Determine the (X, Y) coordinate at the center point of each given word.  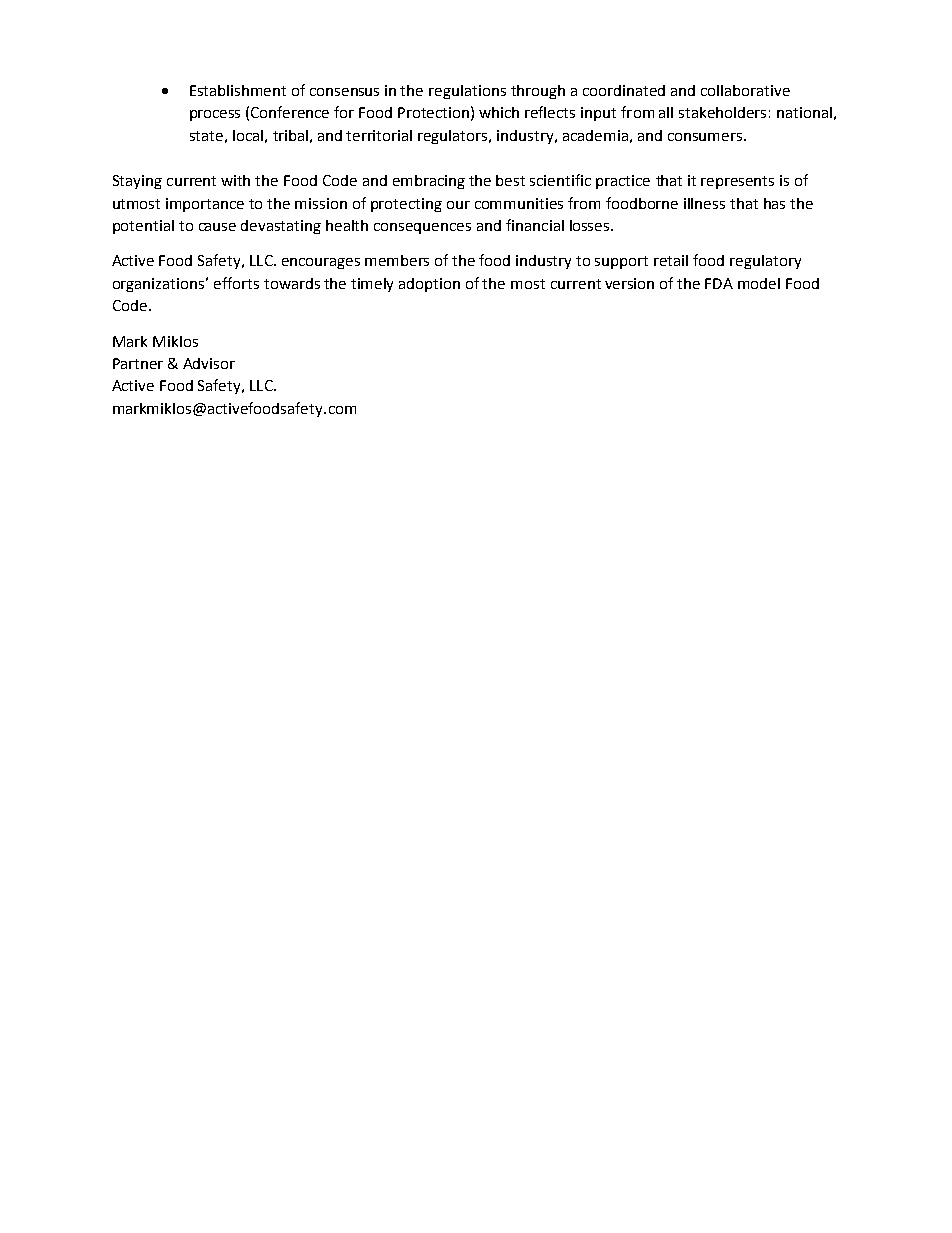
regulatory (765, 262)
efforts (236, 283)
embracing (429, 182)
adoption (429, 285)
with (235, 180)
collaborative (745, 90)
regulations (467, 92)
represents (737, 182)
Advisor (209, 363)
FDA (719, 283)
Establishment (238, 90)
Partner (138, 363)
